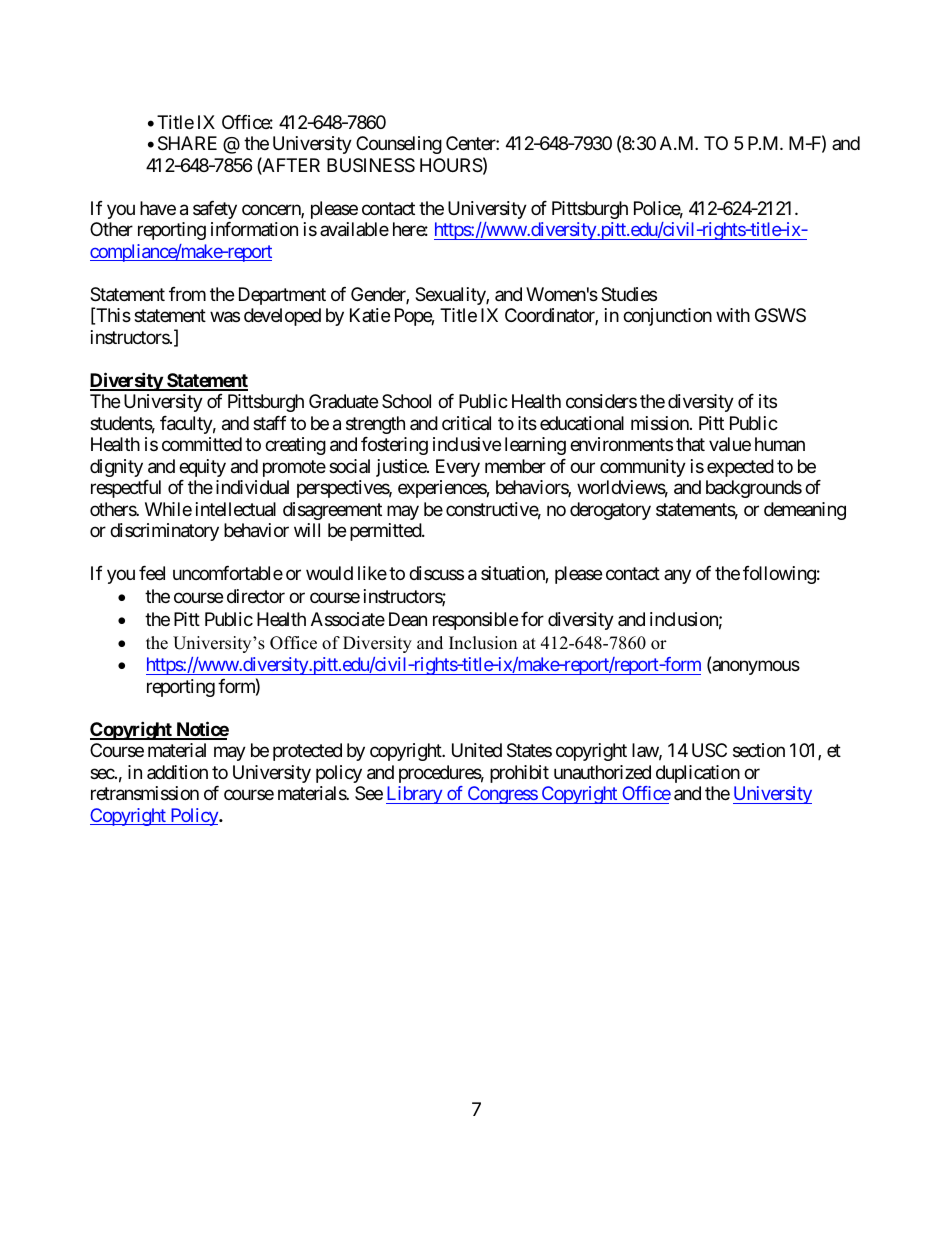  I want to click on expected, so click(740, 468).
